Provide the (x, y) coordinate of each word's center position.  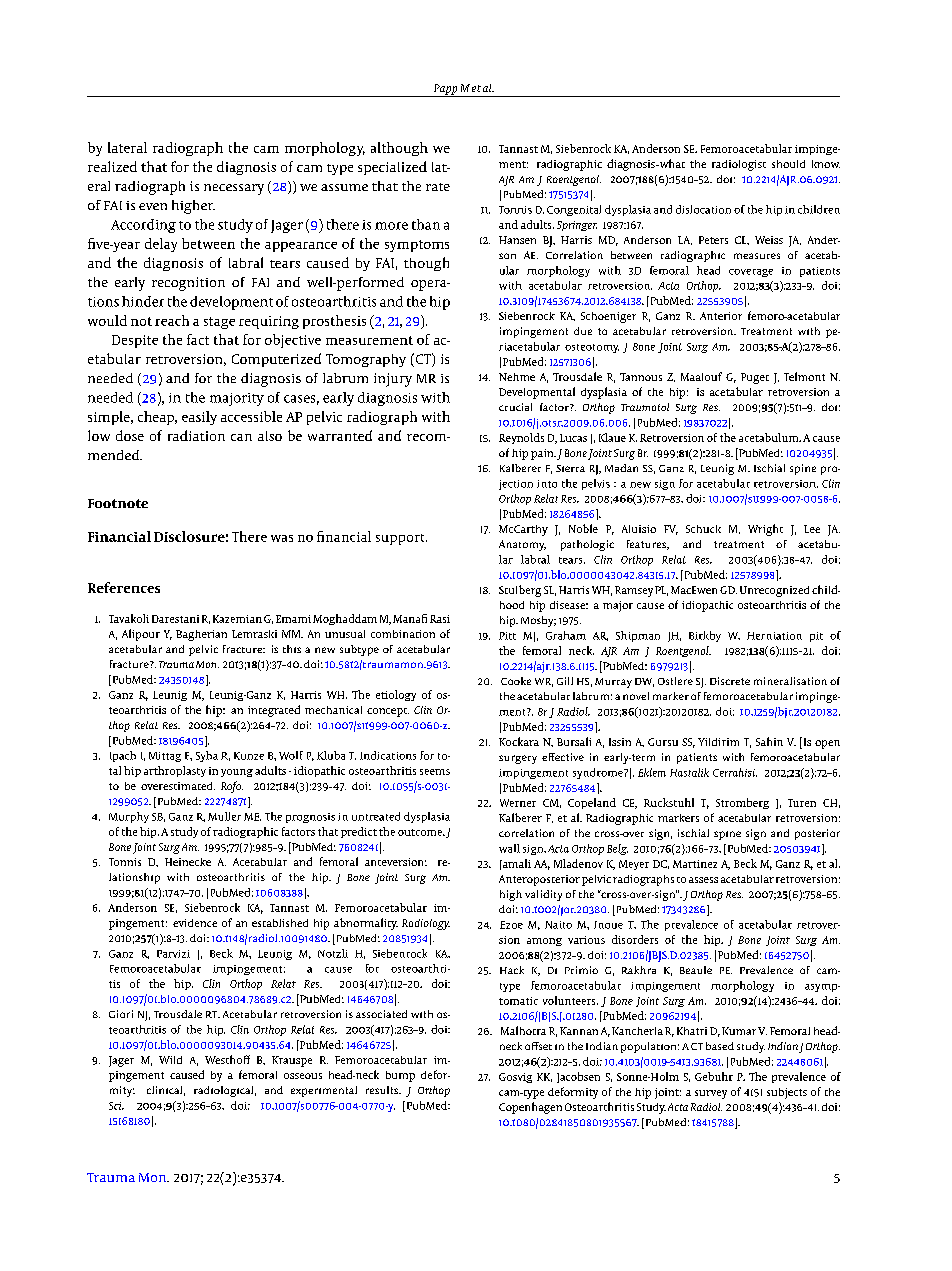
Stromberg (742, 803)
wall (509, 848)
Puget (755, 378)
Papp (445, 90)
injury (393, 380)
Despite (135, 341)
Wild (170, 1060)
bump (400, 1076)
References (124, 587)
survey (711, 1094)
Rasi (440, 619)
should (788, 164)
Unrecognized (774, 591)
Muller (224, 816)
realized (112, 166)
